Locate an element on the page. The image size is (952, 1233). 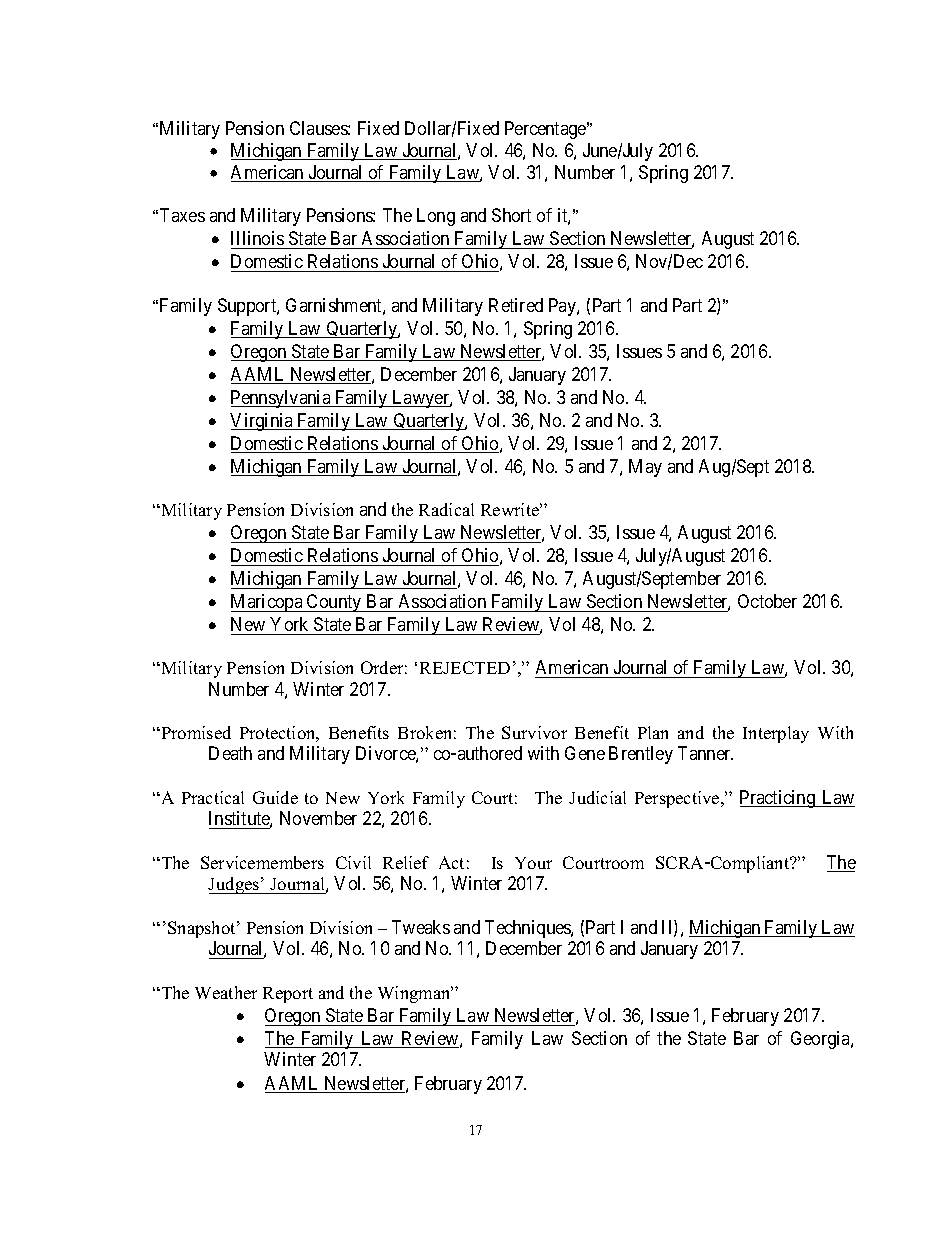
Maricopa is located at coordinates (268, 603).
